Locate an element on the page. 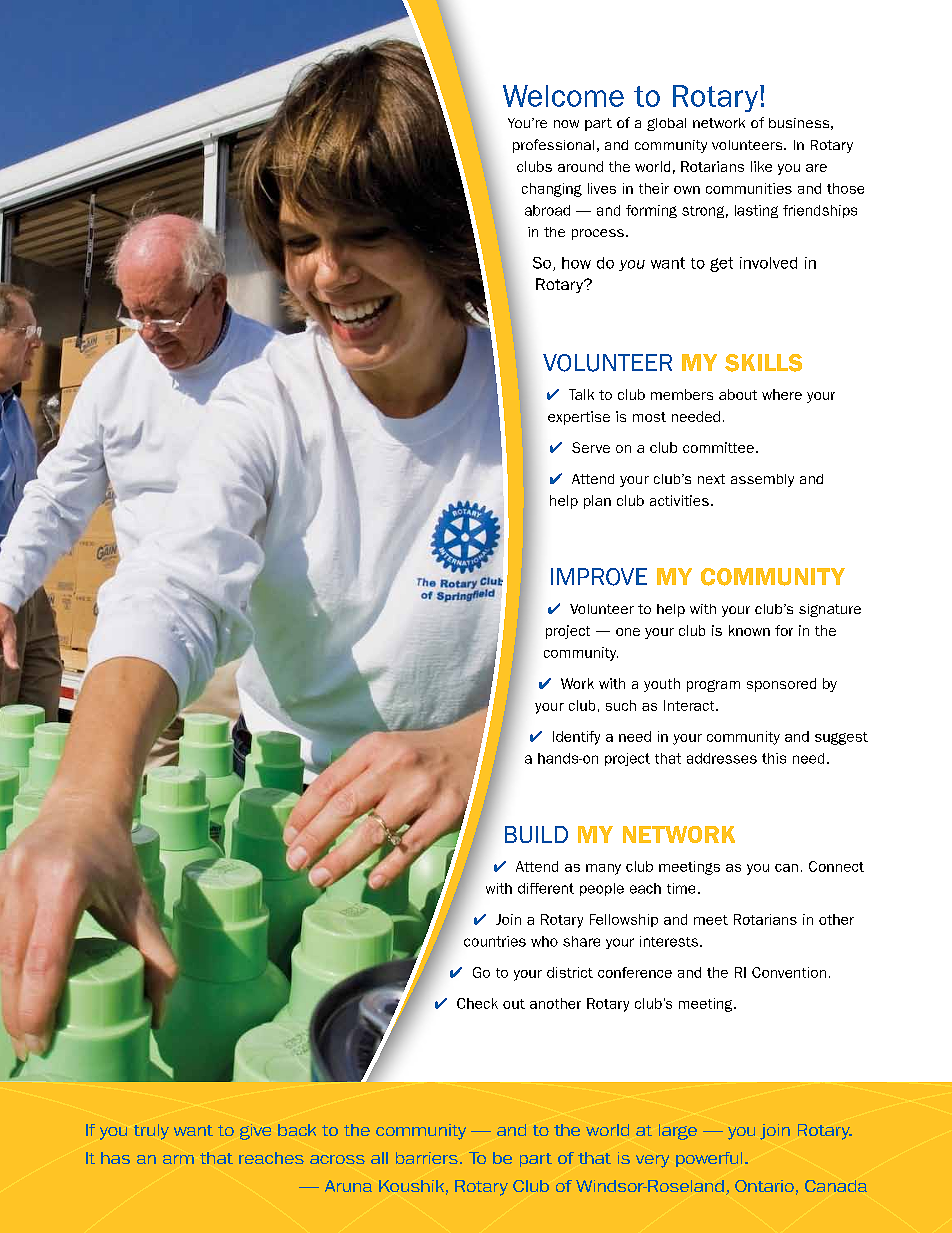  professional is located at coordinates (553, 146).
